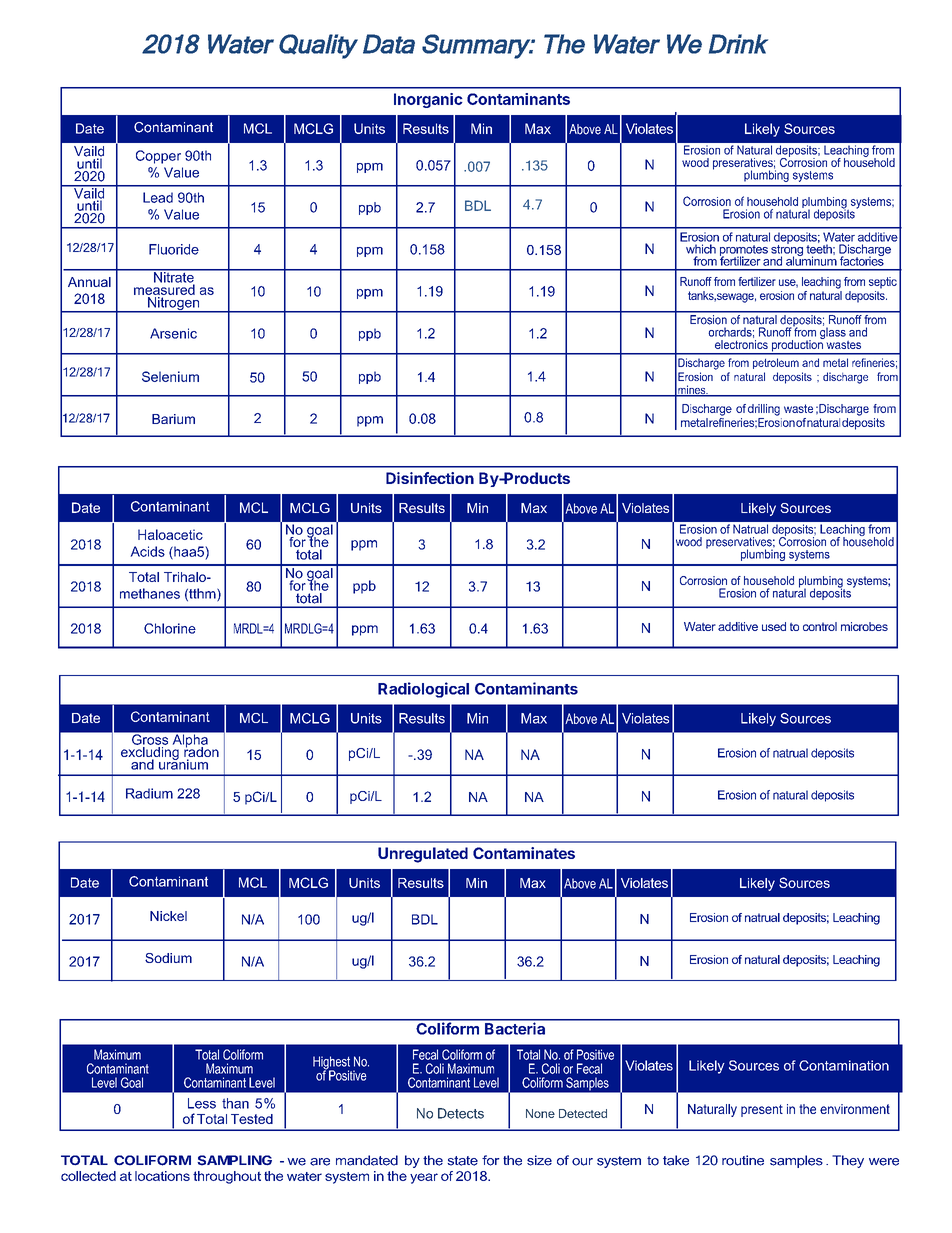 The image size is (952, 1233). Describe the element at coordinates (883, 283) in the image. I see `septic` at that location.
